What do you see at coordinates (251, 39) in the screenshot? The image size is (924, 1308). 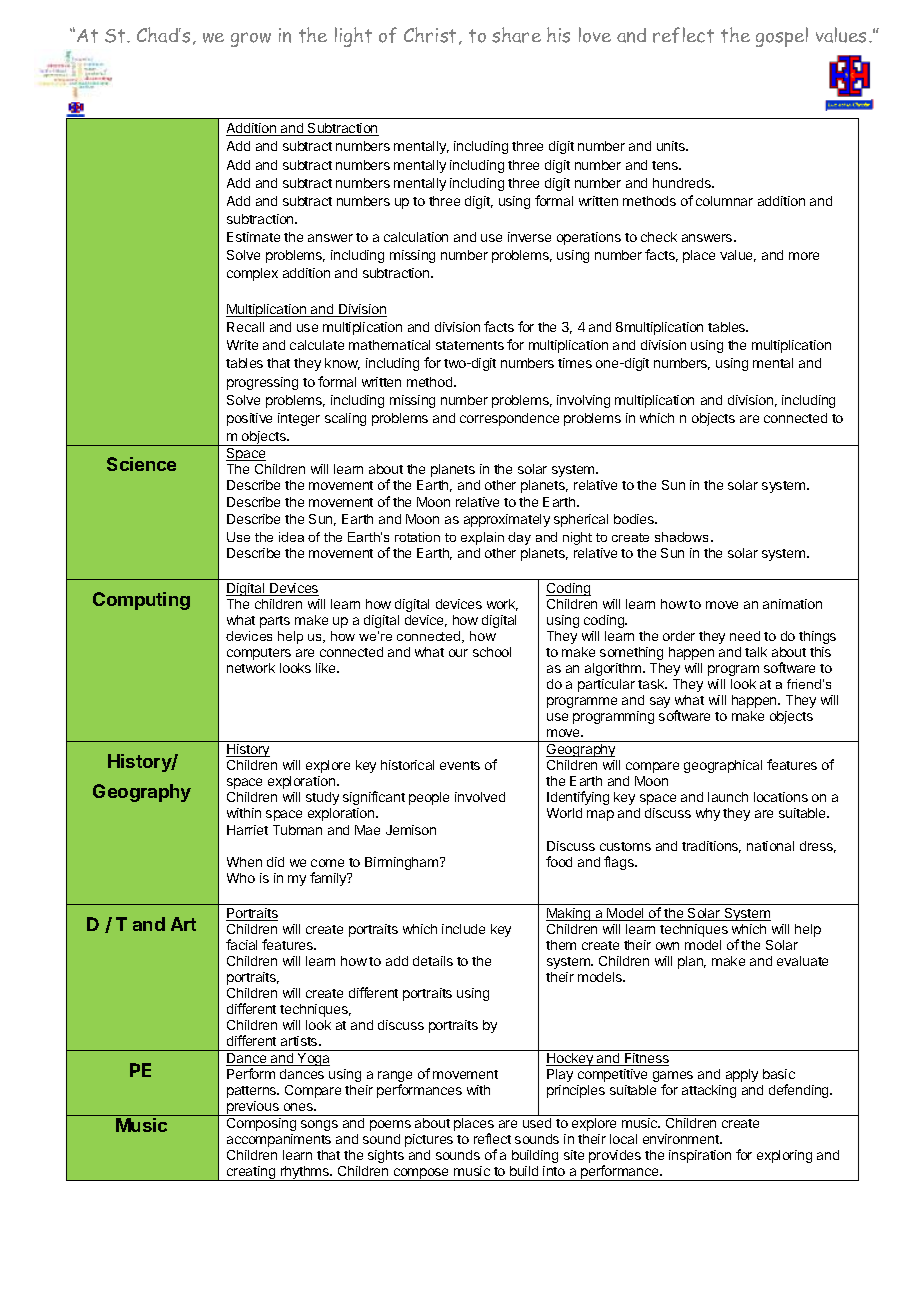 I see `grow` at bounding box center [251, 39].
